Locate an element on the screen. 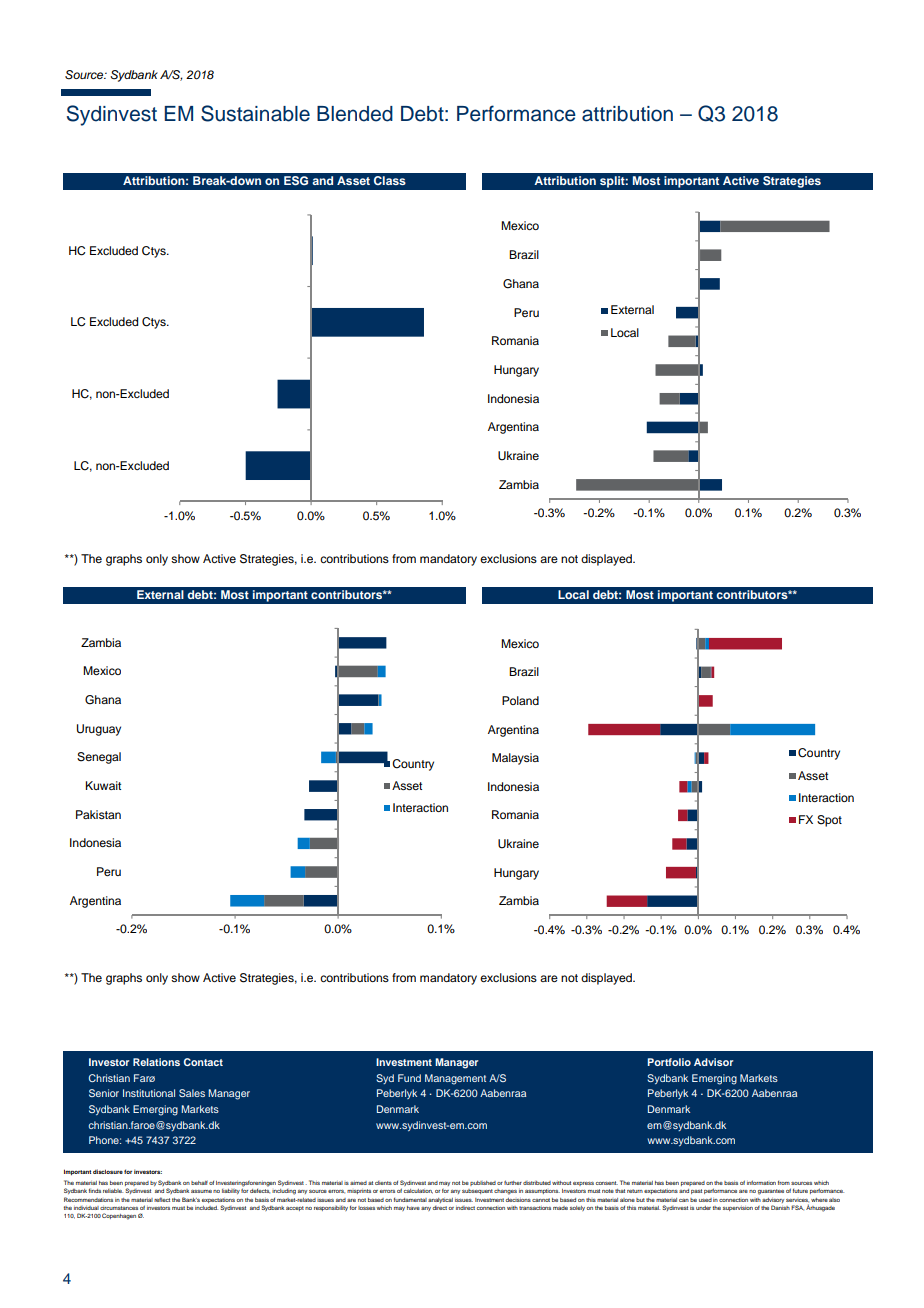 This screenshot has height=1308, width=924. Sustainable is located at coordinates (255, 113).
